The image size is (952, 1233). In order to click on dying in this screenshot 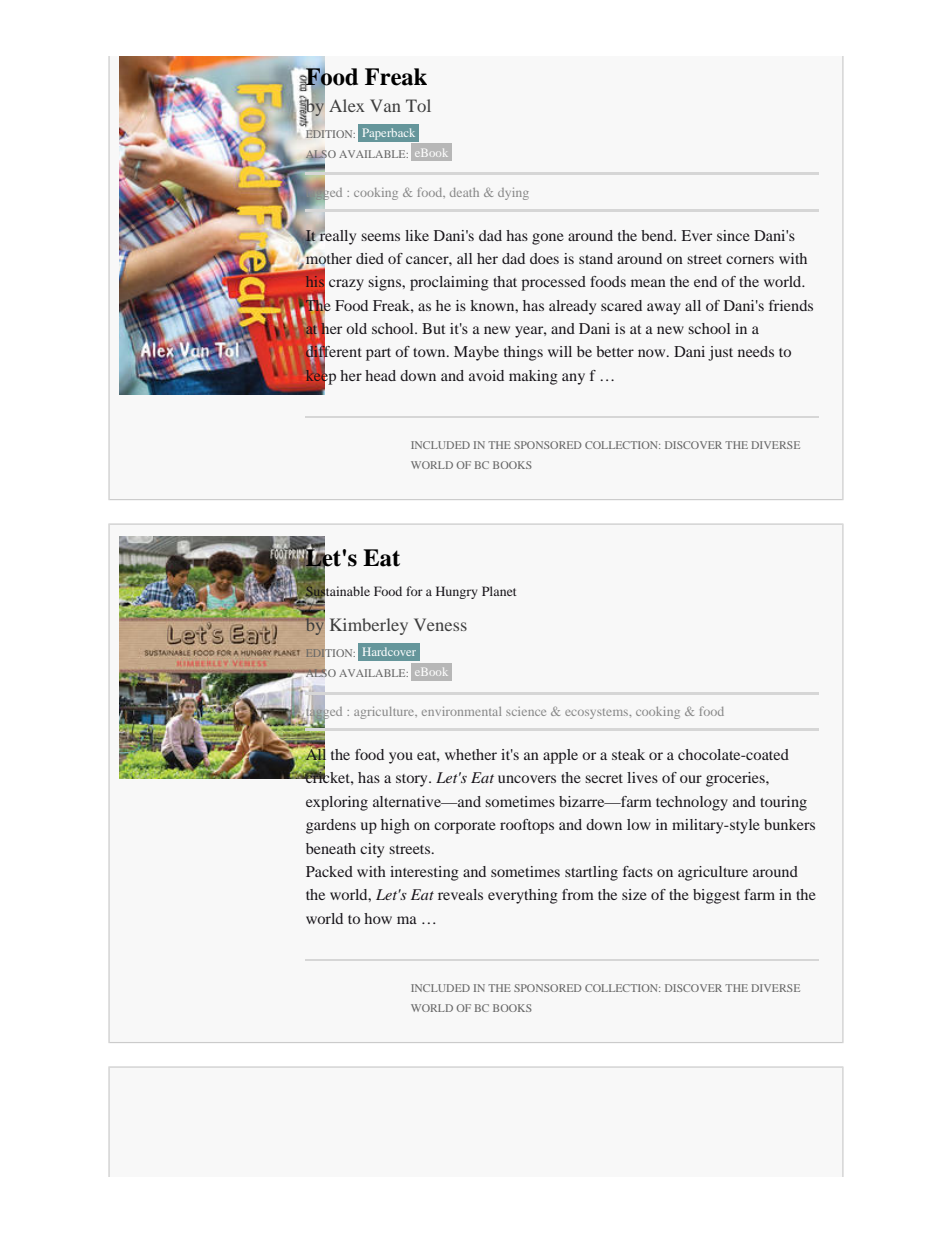, I will do `click(513, 194)`.
